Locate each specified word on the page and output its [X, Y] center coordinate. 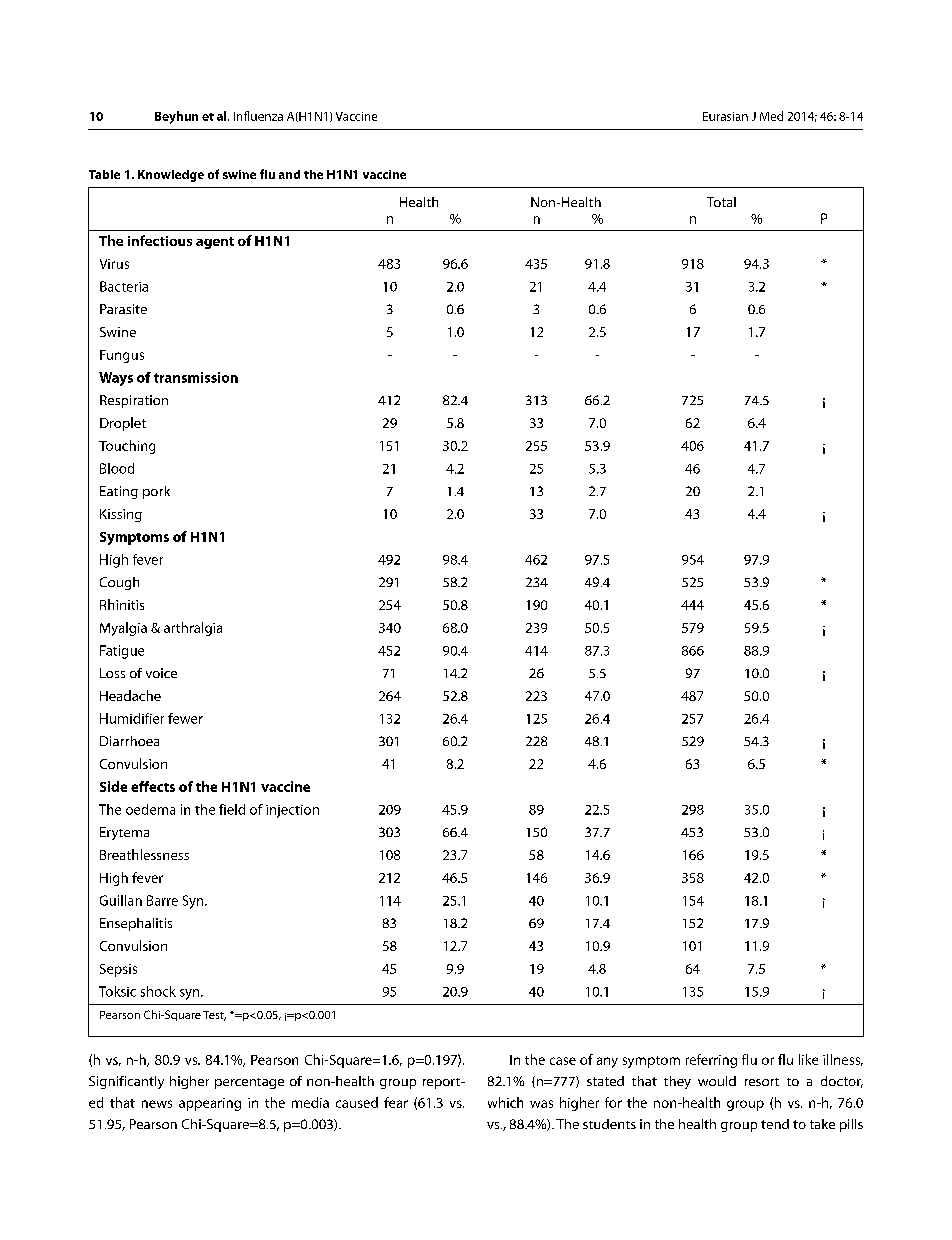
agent [215, 243]
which [505, 1102]
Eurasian [725, 116]
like [808, 1059]
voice [161, 673]
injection [292, 811]
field [232, 809]
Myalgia [123, 629]
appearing [210, 1104]
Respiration [134, 401]
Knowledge [171, 176]
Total [721, 202]
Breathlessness [144, 854]
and [289, 174]
